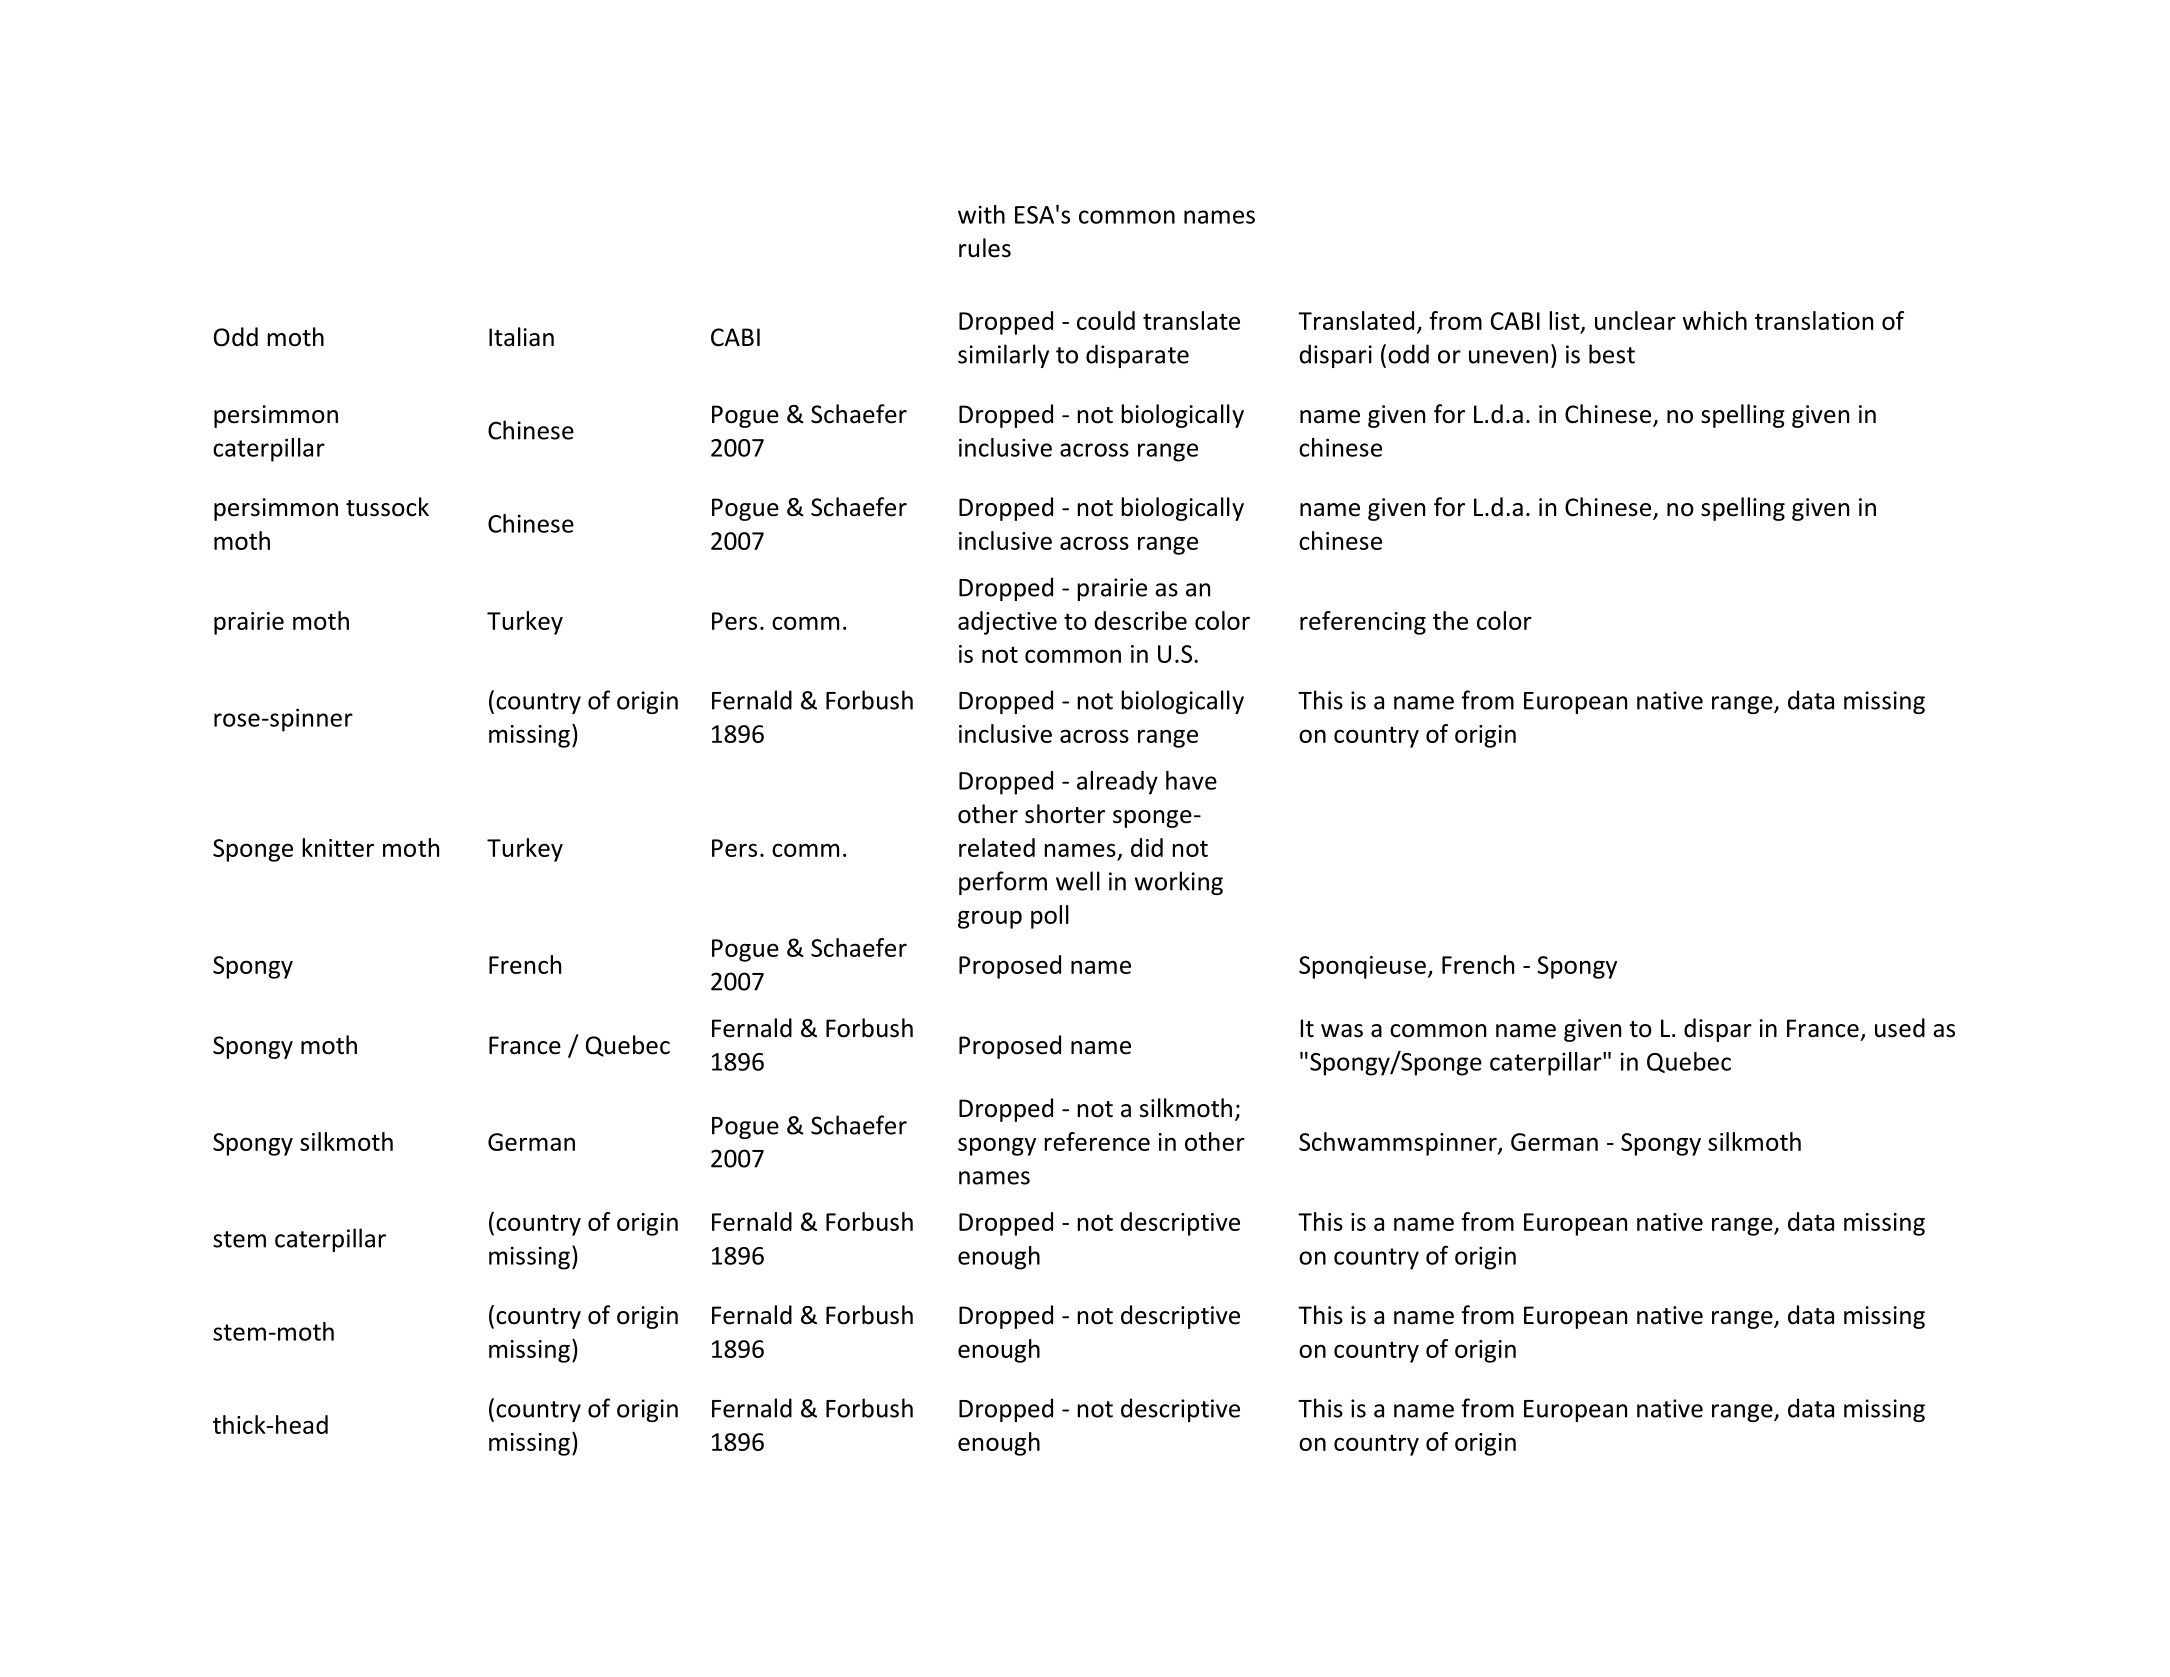 The width and height of the screenshot is (2170, 1677). Describe the element at coordinates (387, 507) in the screenshot. I see `tussock` at that location.
